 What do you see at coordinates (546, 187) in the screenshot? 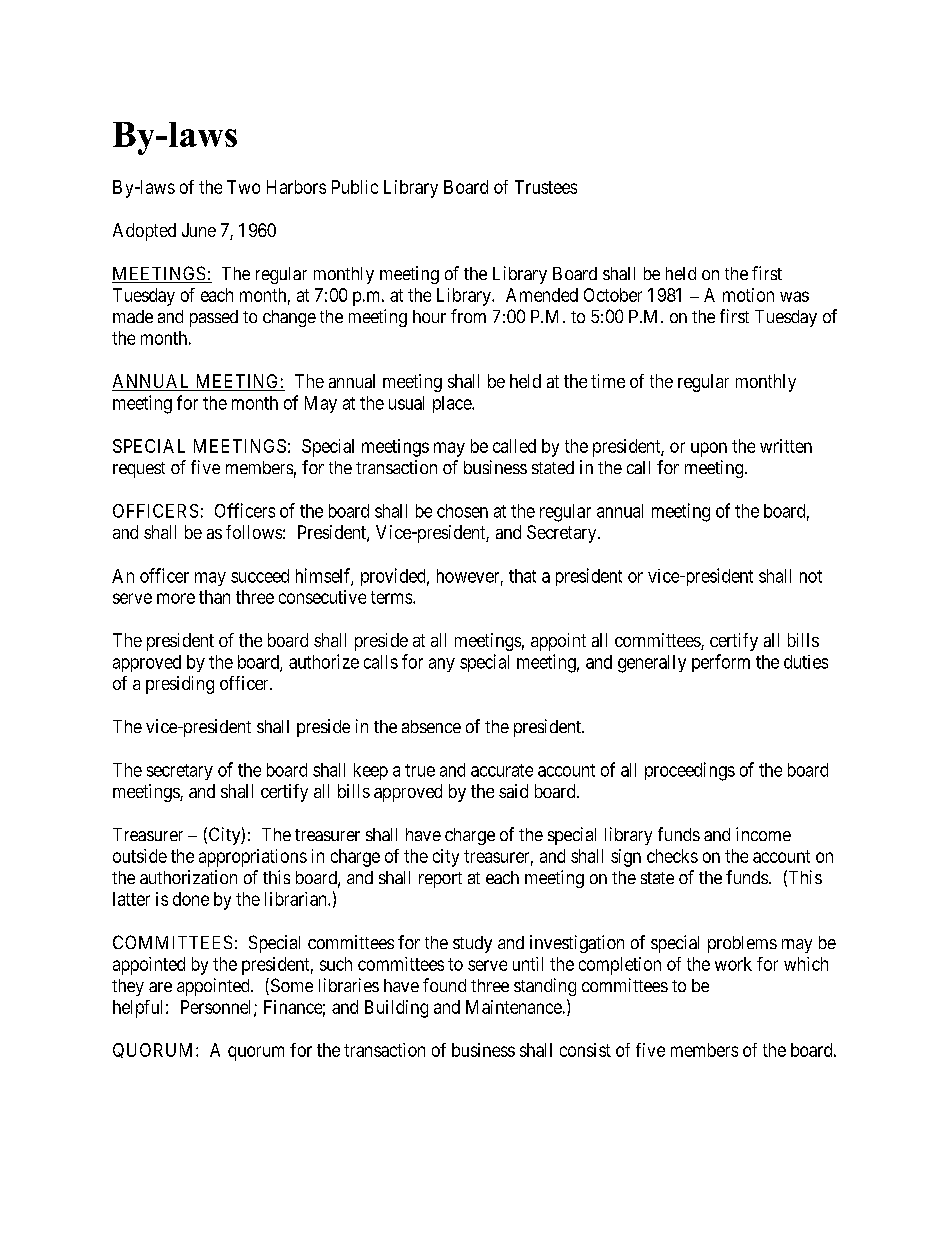
I see `Trustees` at bounding box center [546, 187].
